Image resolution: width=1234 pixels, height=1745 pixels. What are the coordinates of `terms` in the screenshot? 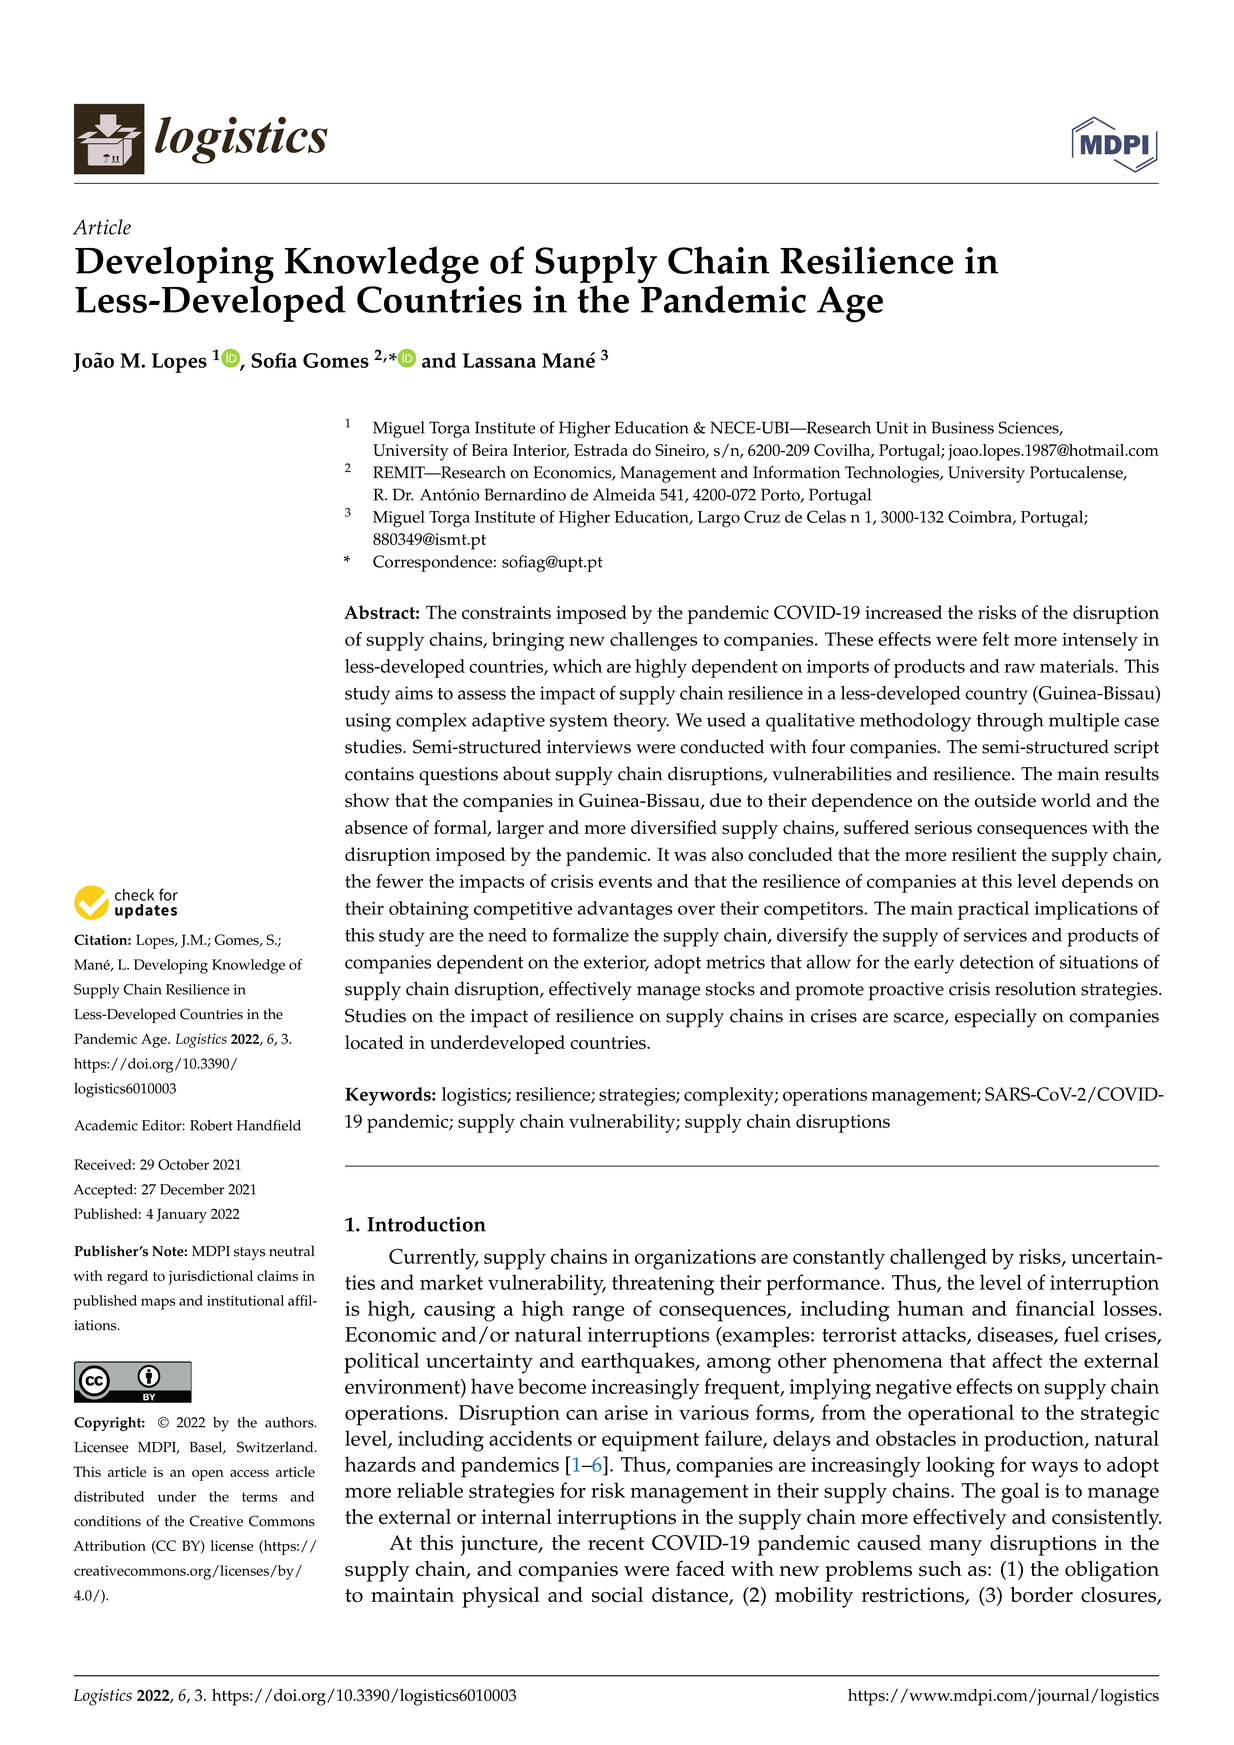 It's located at (259, 1497).
